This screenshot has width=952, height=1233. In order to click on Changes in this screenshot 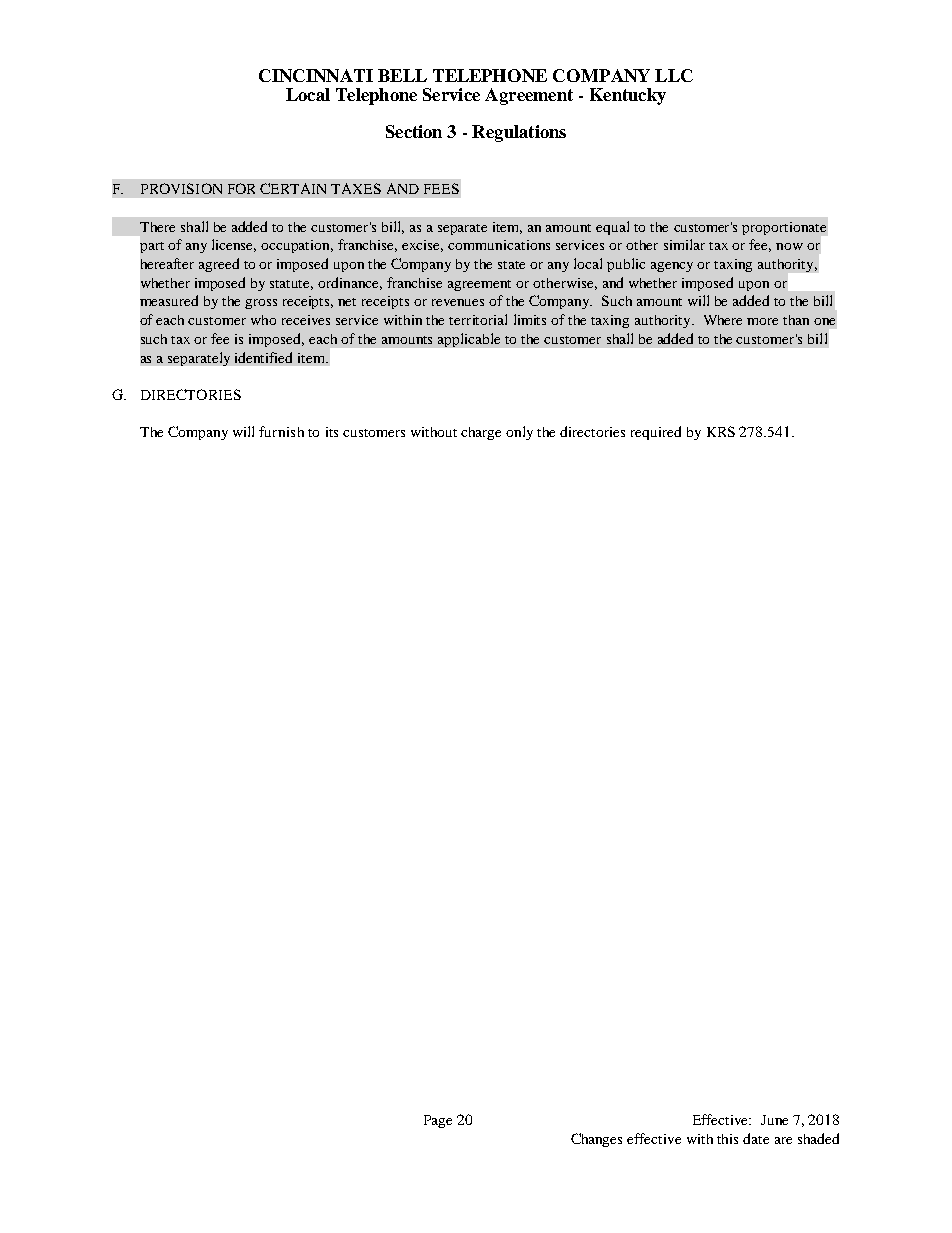, I will do `click(596, 1140)`.
